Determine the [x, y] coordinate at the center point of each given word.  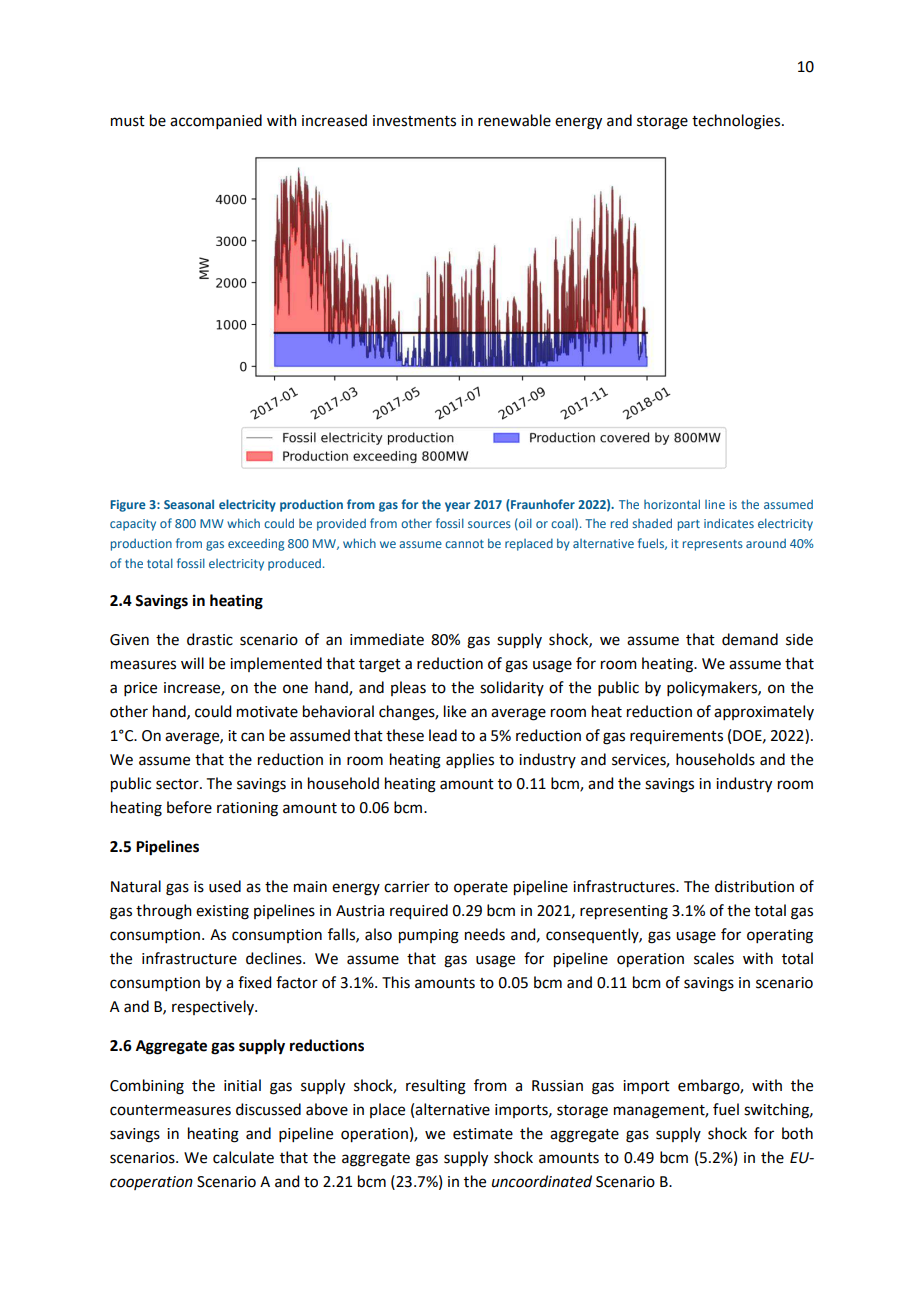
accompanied [216, 121]
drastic [210, 639]
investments [414, 121]
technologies [737, 122]
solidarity [512, 688]
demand [750, 639]
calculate [243, 1157]
